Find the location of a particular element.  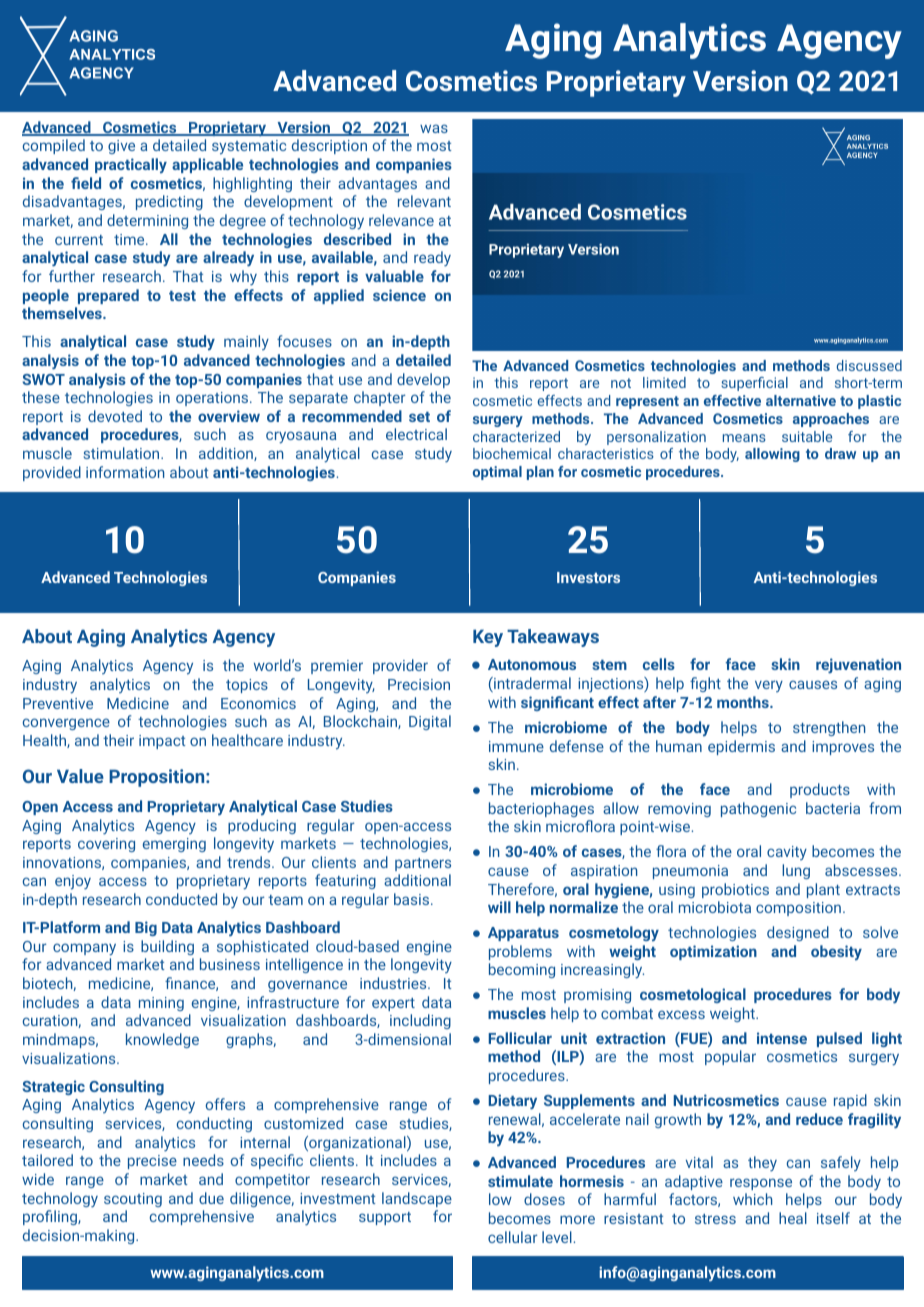

landscape is located at coordinates (417, 1199).
